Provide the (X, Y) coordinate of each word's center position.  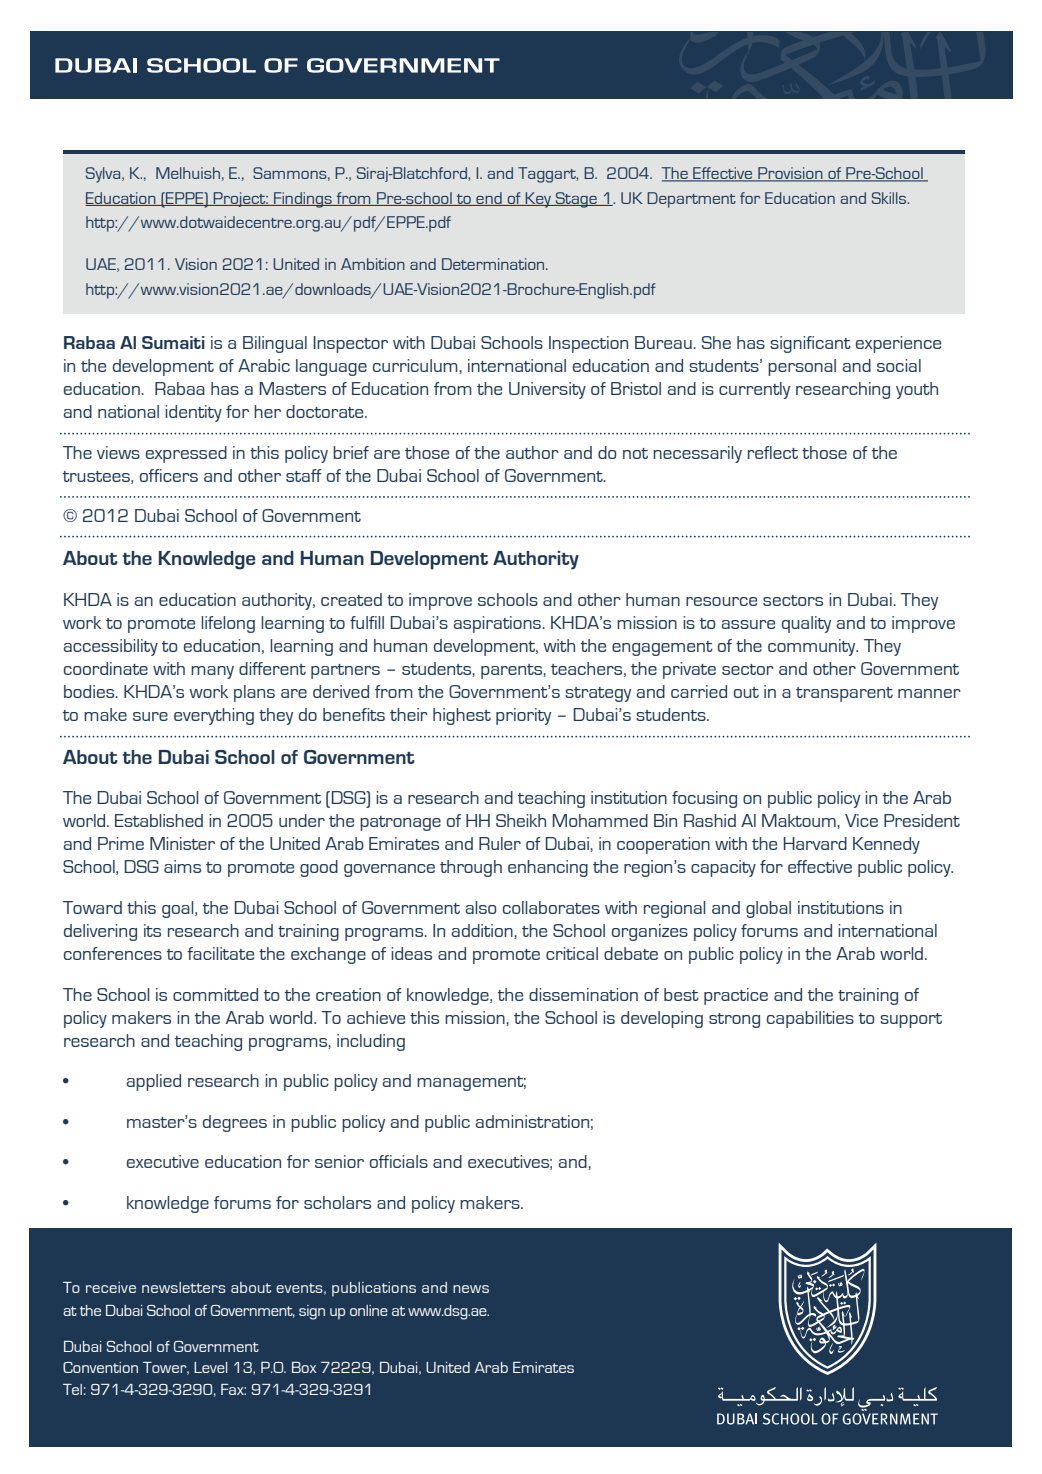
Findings (303, 200)
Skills (890, 198)
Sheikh (521, 820)
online (369, 1310)
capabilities (810, 1019)
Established (159, 820)
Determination (494, 264)
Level (210, 1367)
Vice (861, 820)
